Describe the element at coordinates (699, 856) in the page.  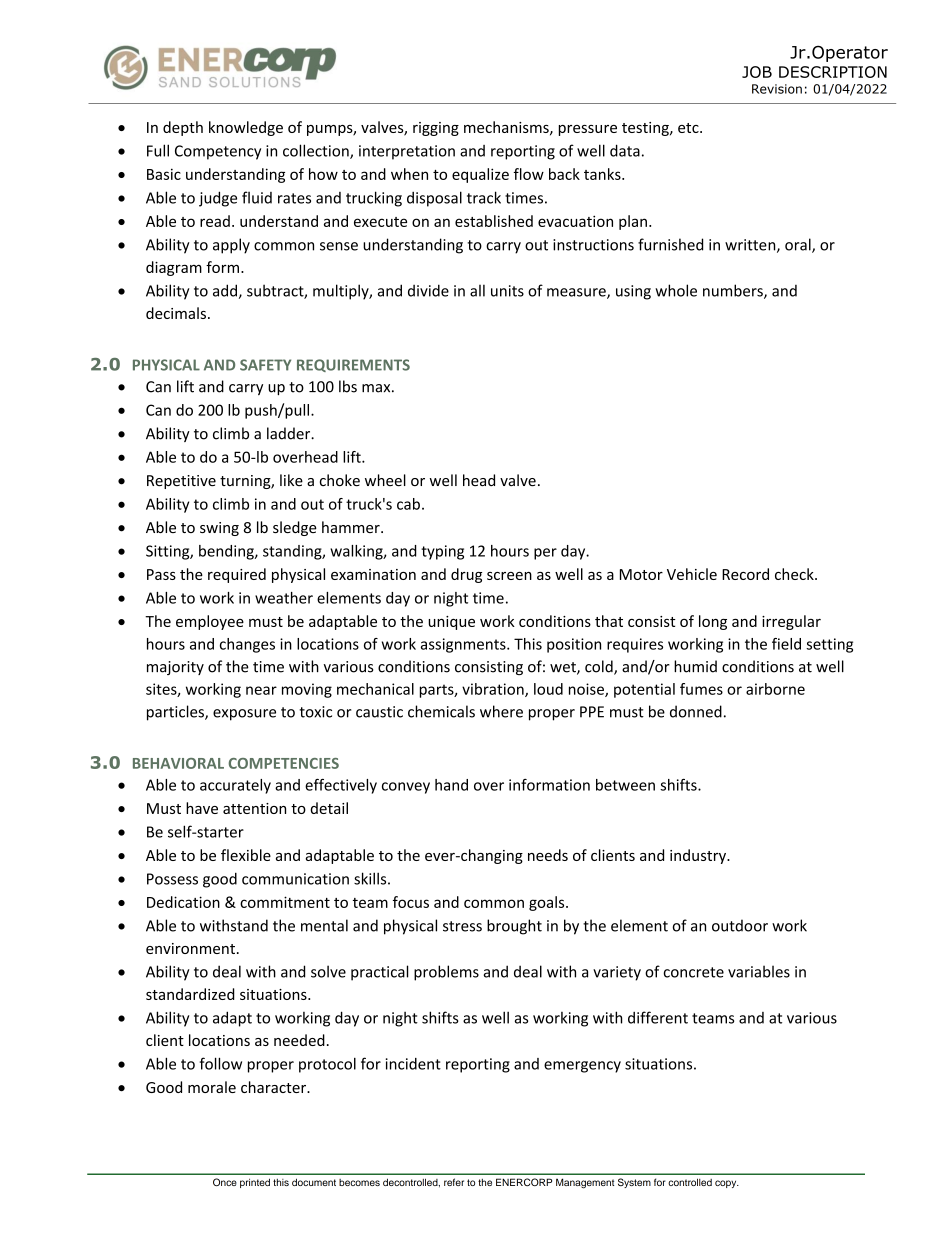
I see `industry` at that location.
